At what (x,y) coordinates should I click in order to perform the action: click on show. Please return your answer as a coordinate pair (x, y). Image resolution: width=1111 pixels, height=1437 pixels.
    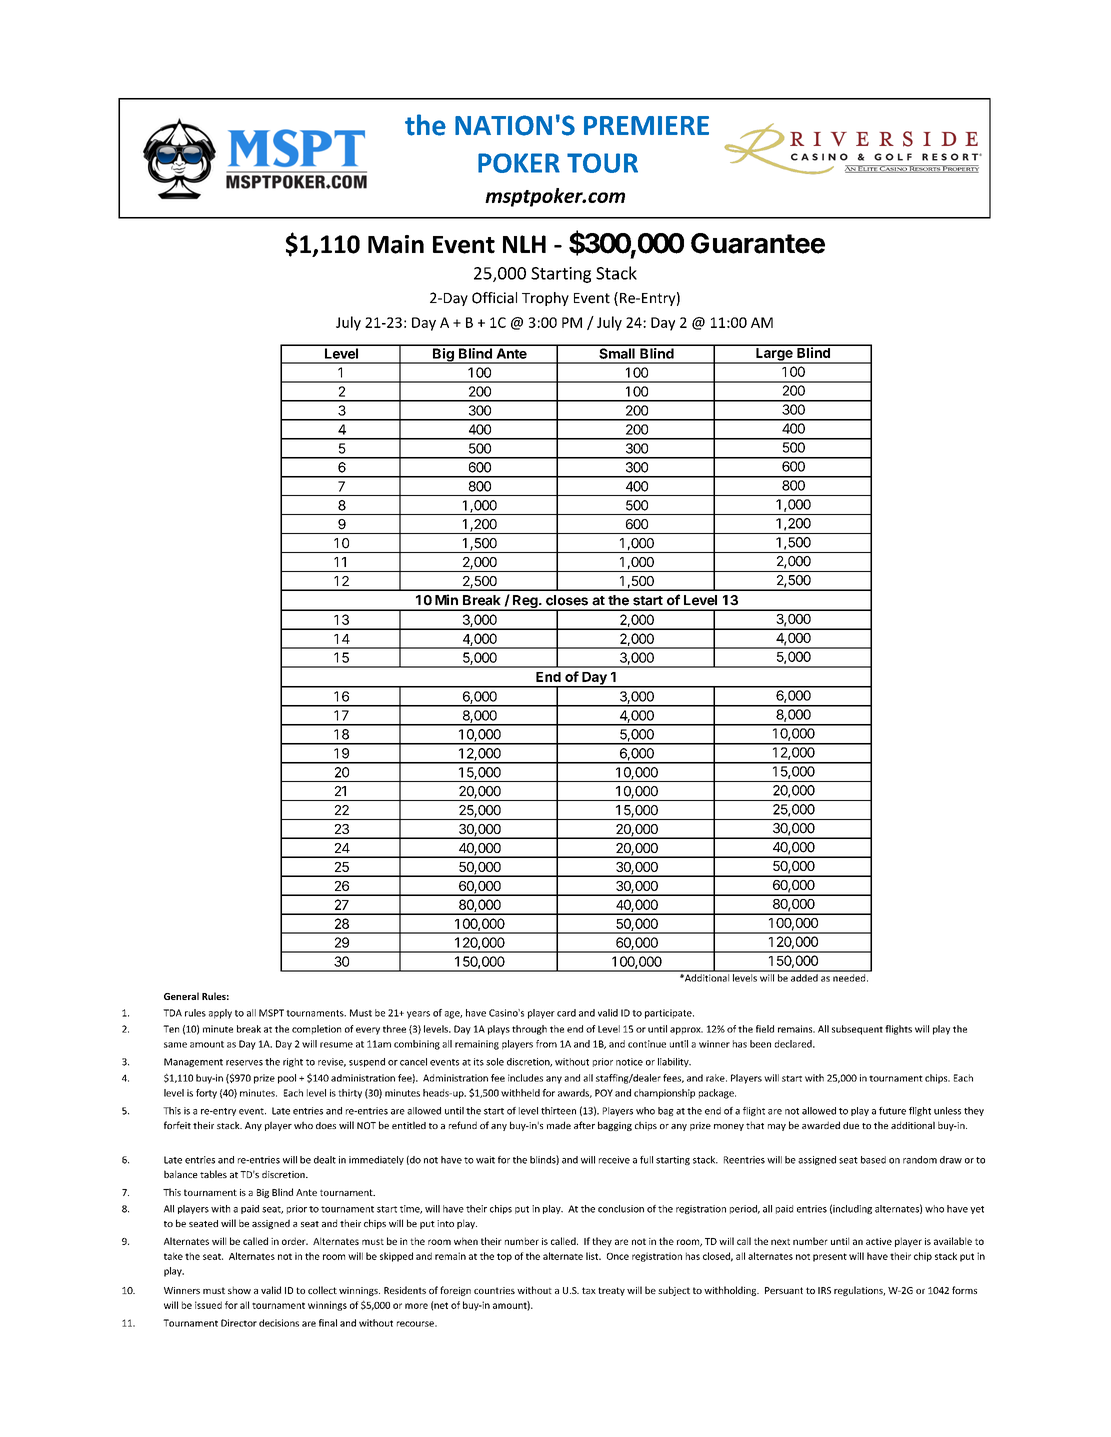
    Looking at the image, I should click on (239, 1290).
